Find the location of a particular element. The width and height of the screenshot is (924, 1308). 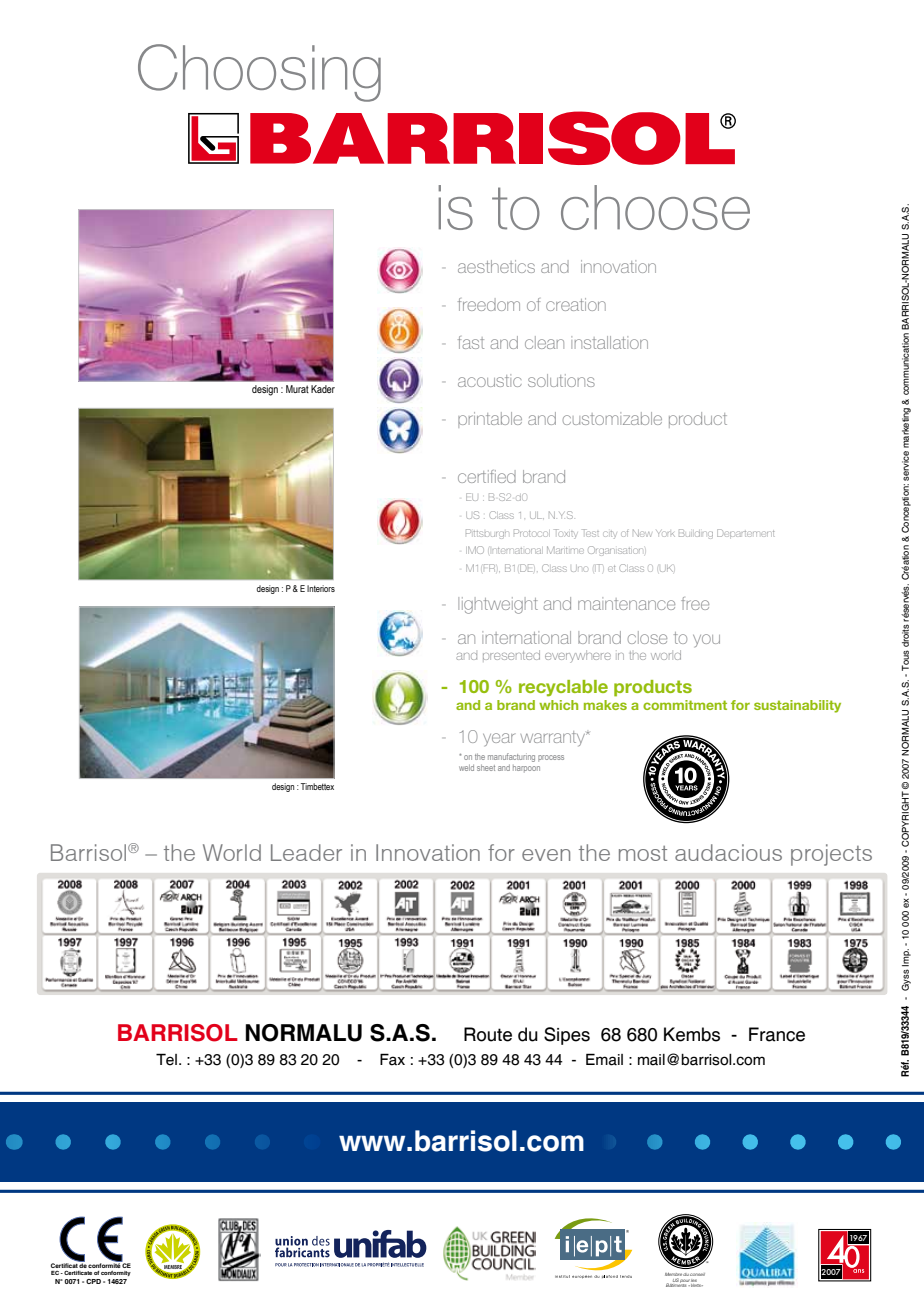

Tel is located at coordinates (166, 1059).
